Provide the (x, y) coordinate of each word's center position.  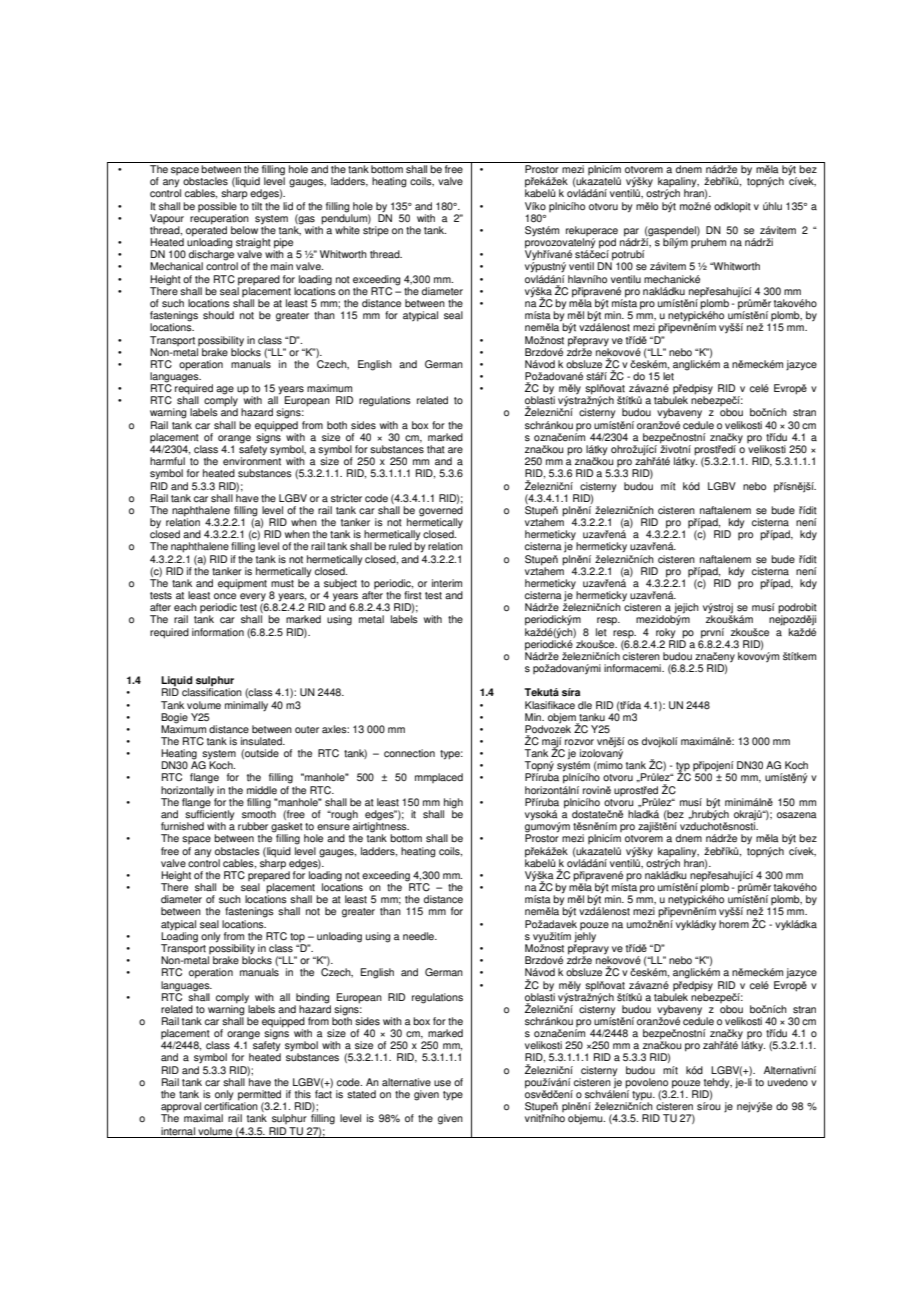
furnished (182, 826)
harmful (167, 461)
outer (307, 730)
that (436, 449)
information (218, 632)
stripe (376, 231)
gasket (288, 828)
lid (288, 206)
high (453, 804)
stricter (346, 498)
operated (206, 231)
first (413, 595)
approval (181, 1108)
